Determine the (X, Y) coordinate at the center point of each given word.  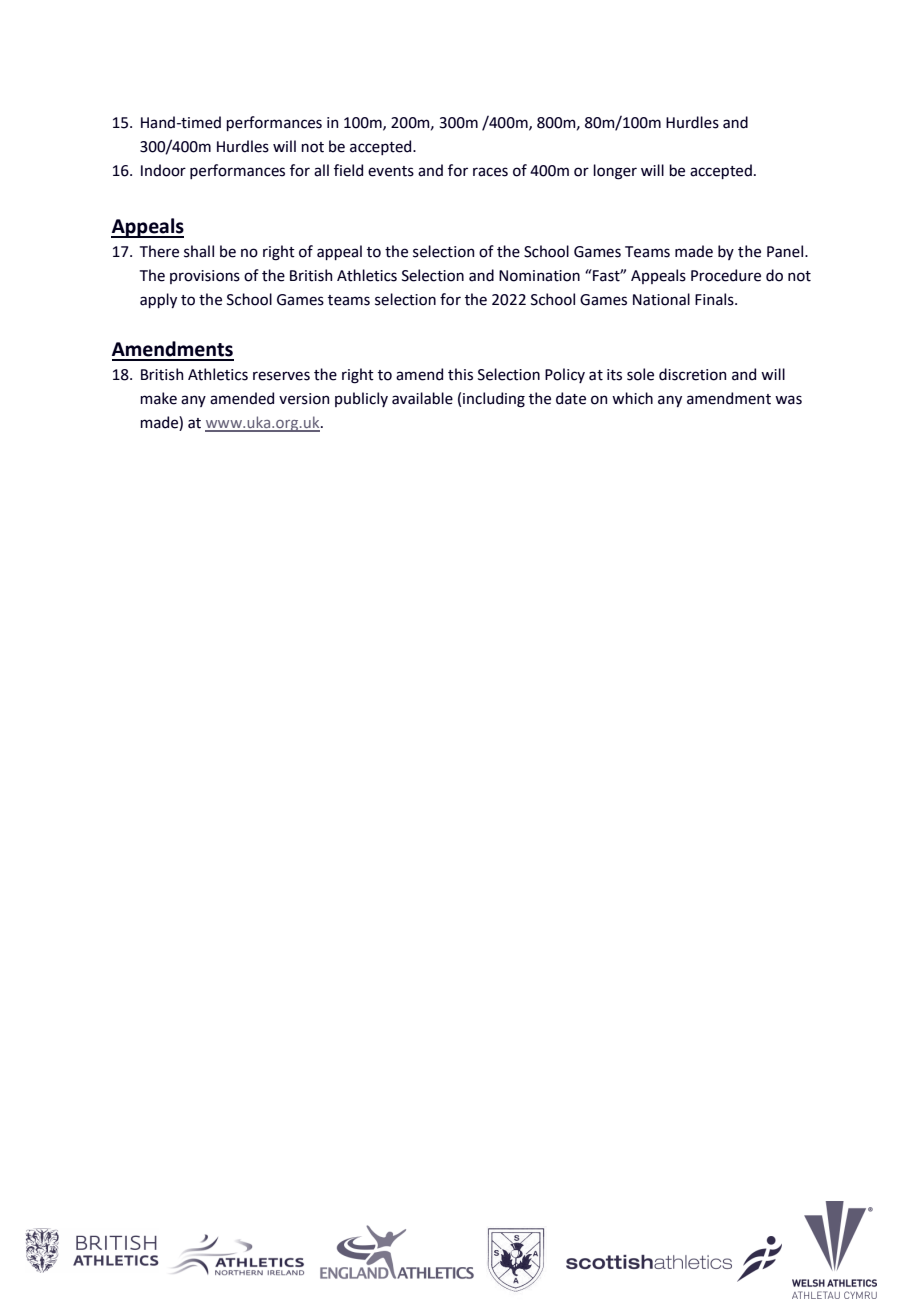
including (494, 400)
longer (615, 172)
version (304, 399)
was (788, 400)
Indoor (163, 170)
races (490, 172)
